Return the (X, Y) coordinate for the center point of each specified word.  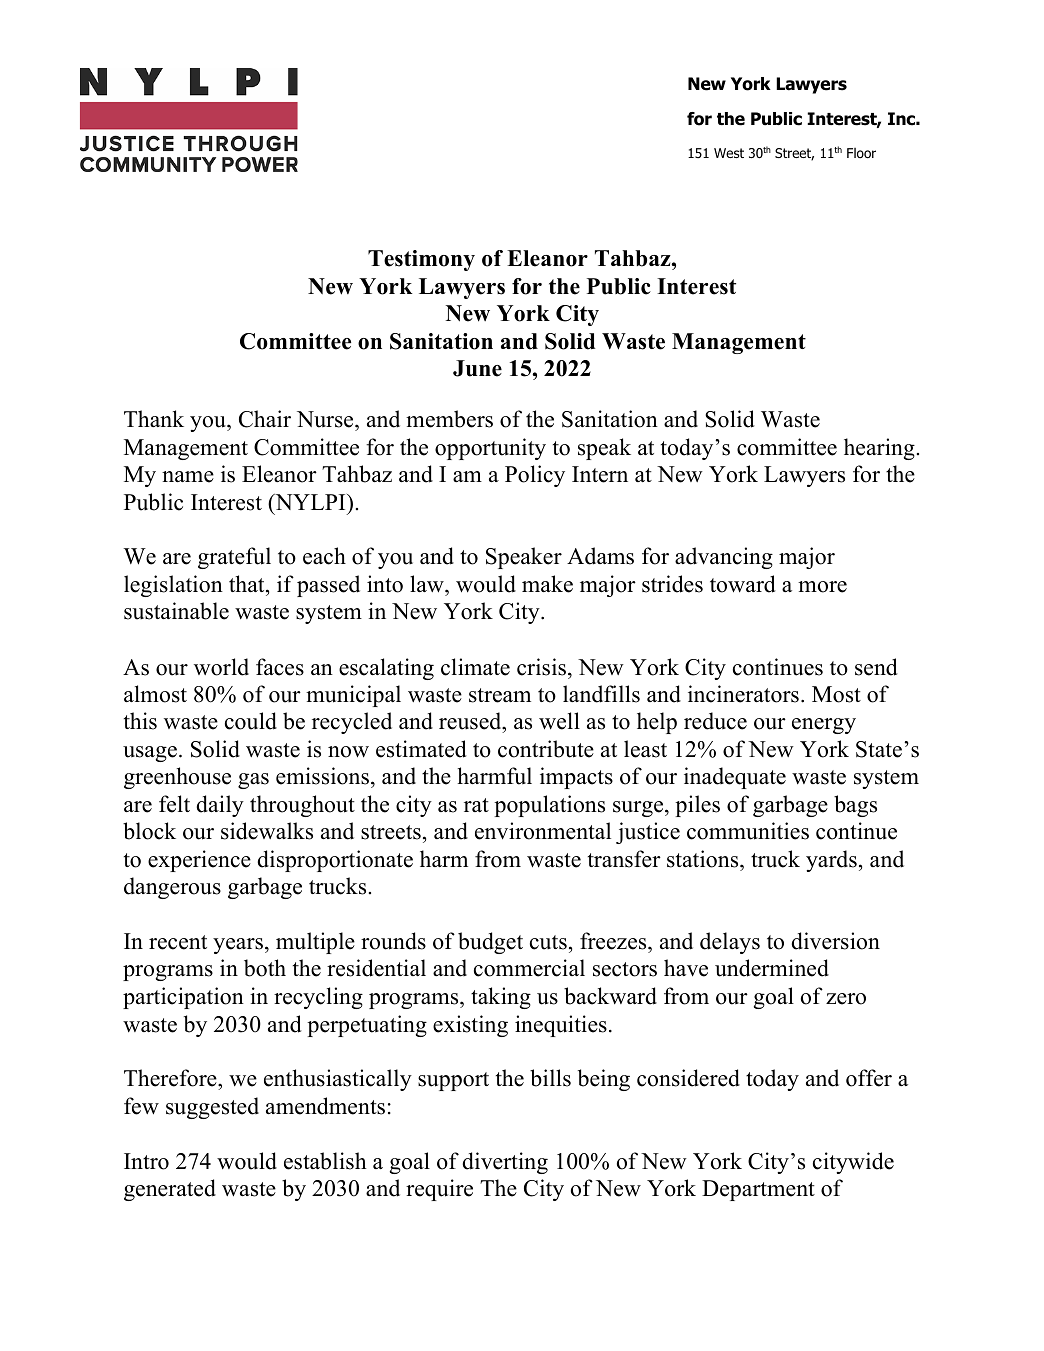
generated (170, 1190)
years (238, 946)
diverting (505, 1163)
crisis (543, 667)
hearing (879, 449)
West (729, 153)
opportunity (490, 449)
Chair (265, 419)
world (221, 667)
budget (490, 943)
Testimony (421, 260)
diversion (835, 941)
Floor (861, 153)
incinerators (743, 694)
